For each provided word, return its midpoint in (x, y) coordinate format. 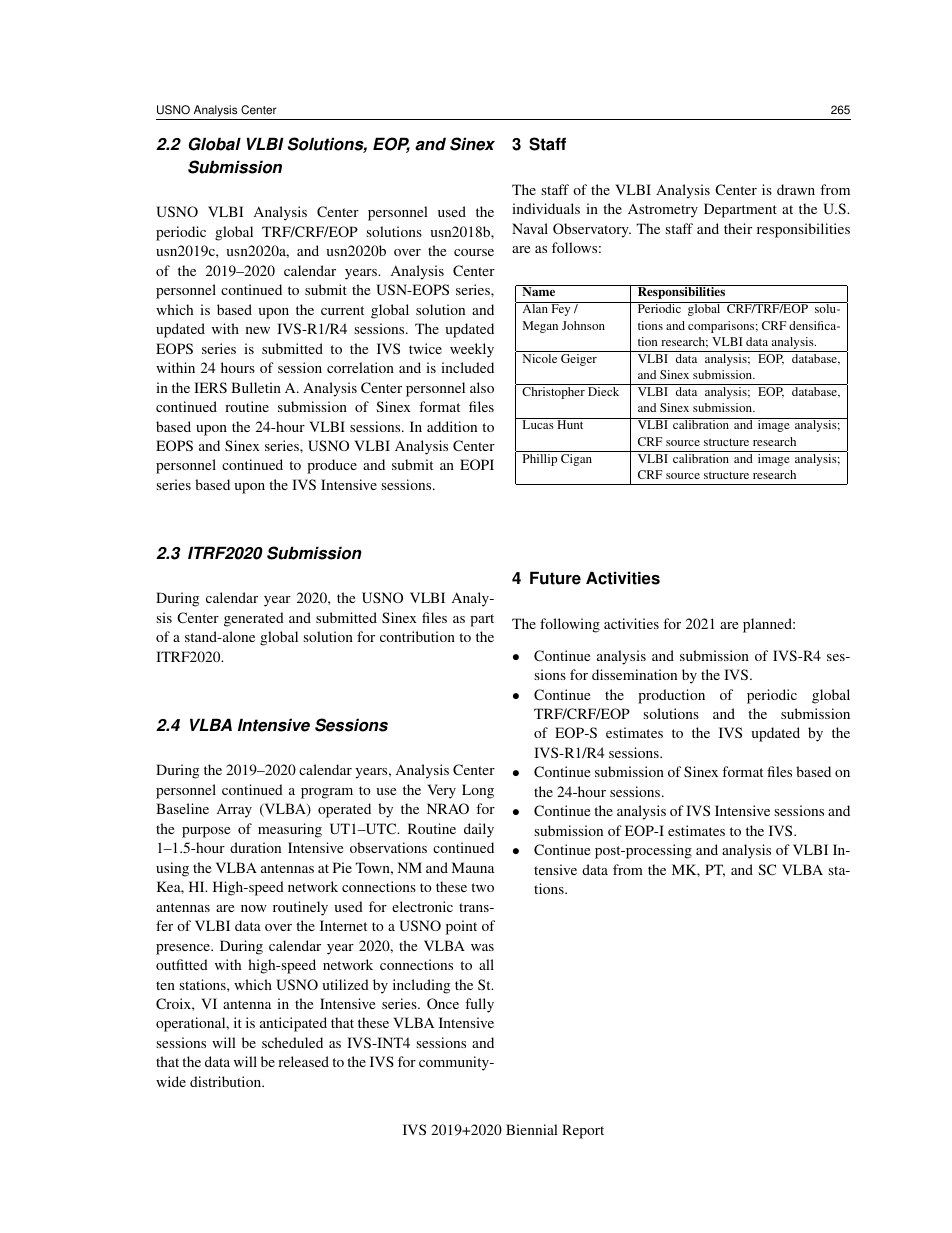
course (474, 252)
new (258, 330)
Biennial (532, 1129)
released (303, 1061)
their (738, 228)
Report (583, 1131)
